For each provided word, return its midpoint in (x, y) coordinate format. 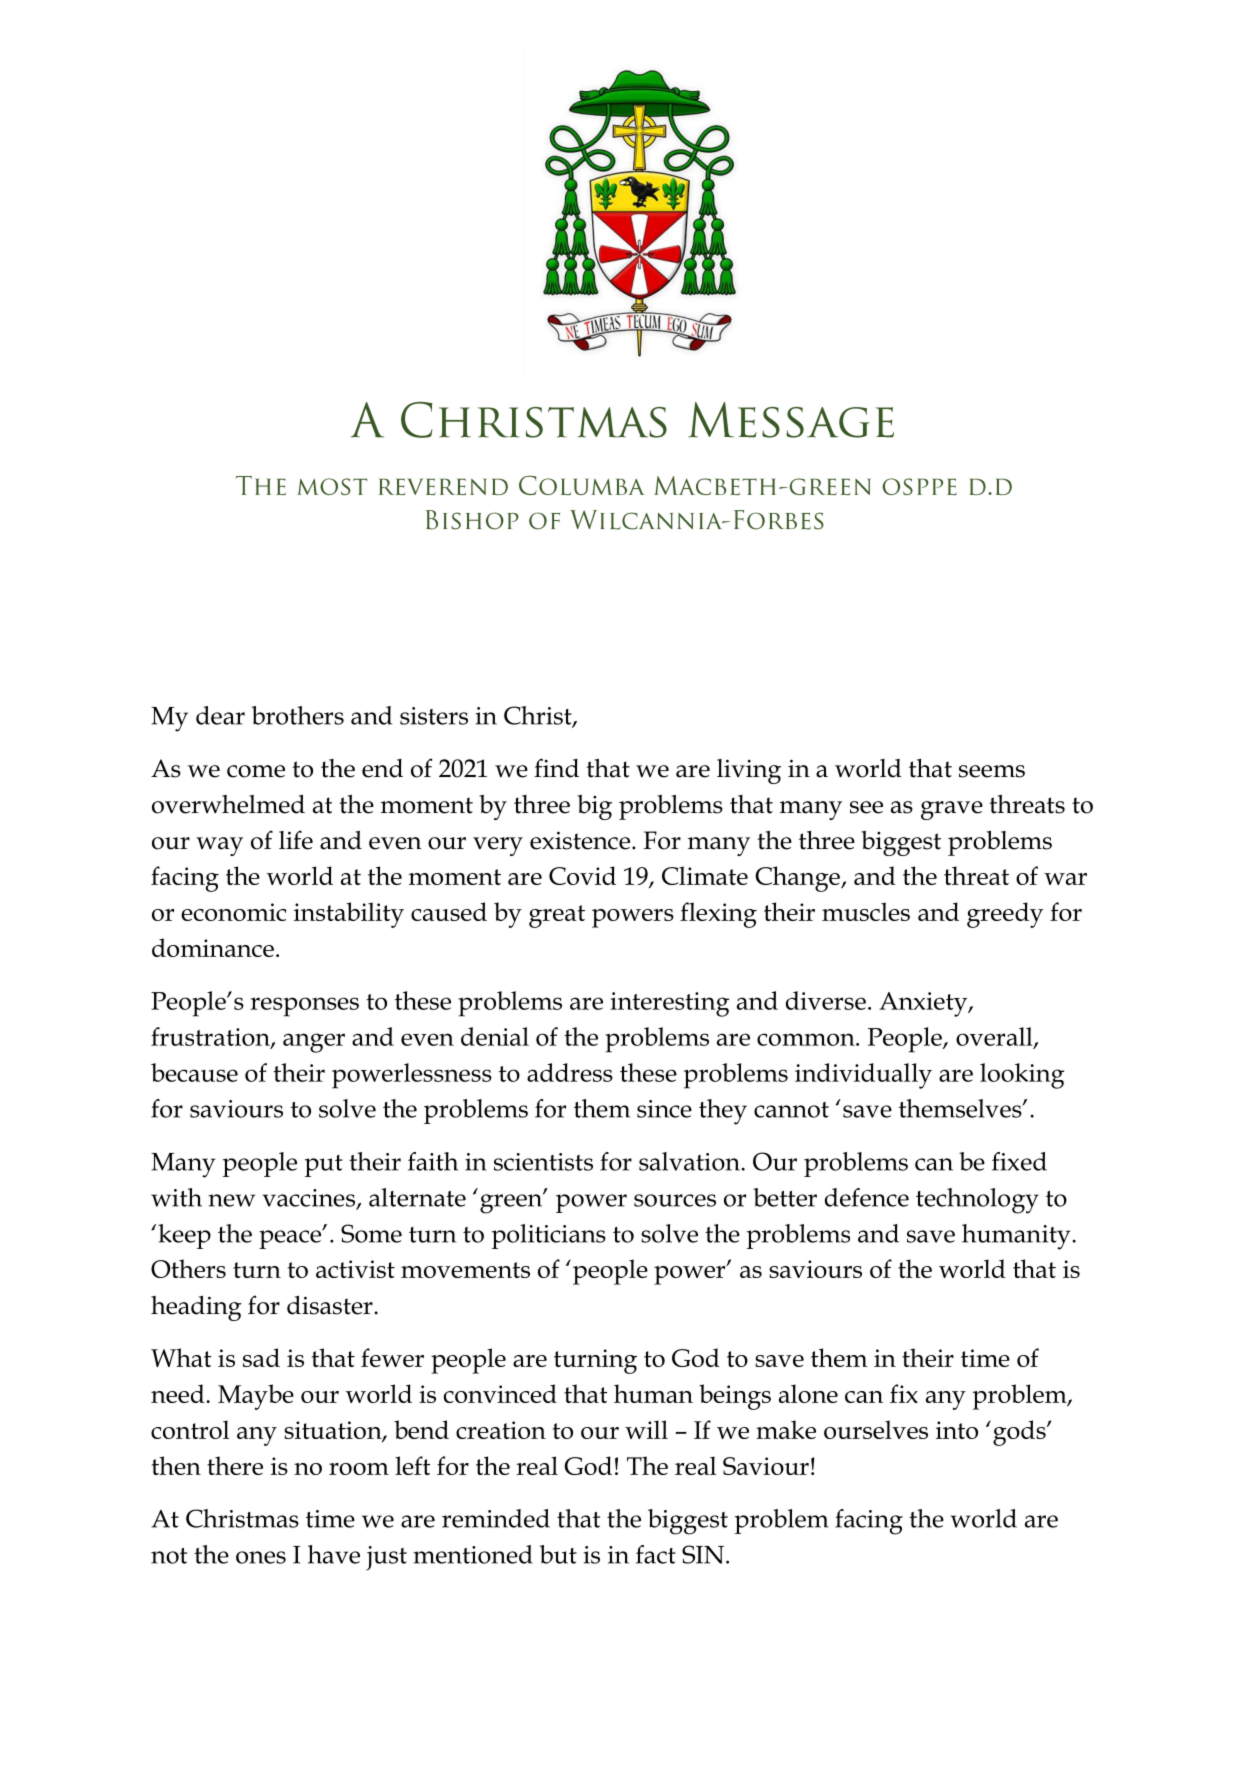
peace (291, 1239)
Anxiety (924, 1004)
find (556, 768)
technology (977, 1201)
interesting (669, 1004)
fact (656, 1554)
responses (304, 1007)
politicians (549, 1236)
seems (992, 771)
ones (261, 1557)
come (256, 771)
